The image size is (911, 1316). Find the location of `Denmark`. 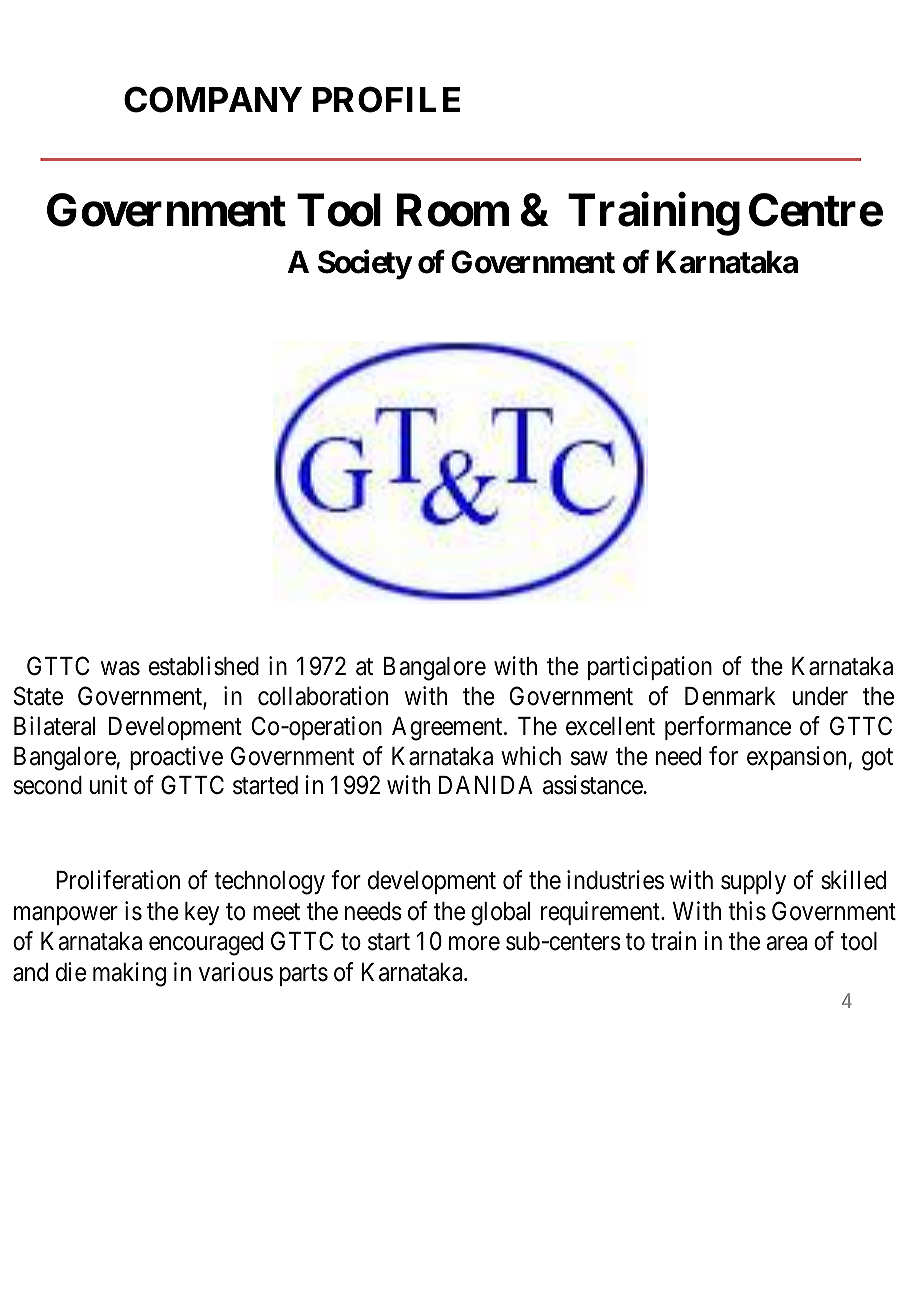

Denmark is located at coordinates (730, 696).
